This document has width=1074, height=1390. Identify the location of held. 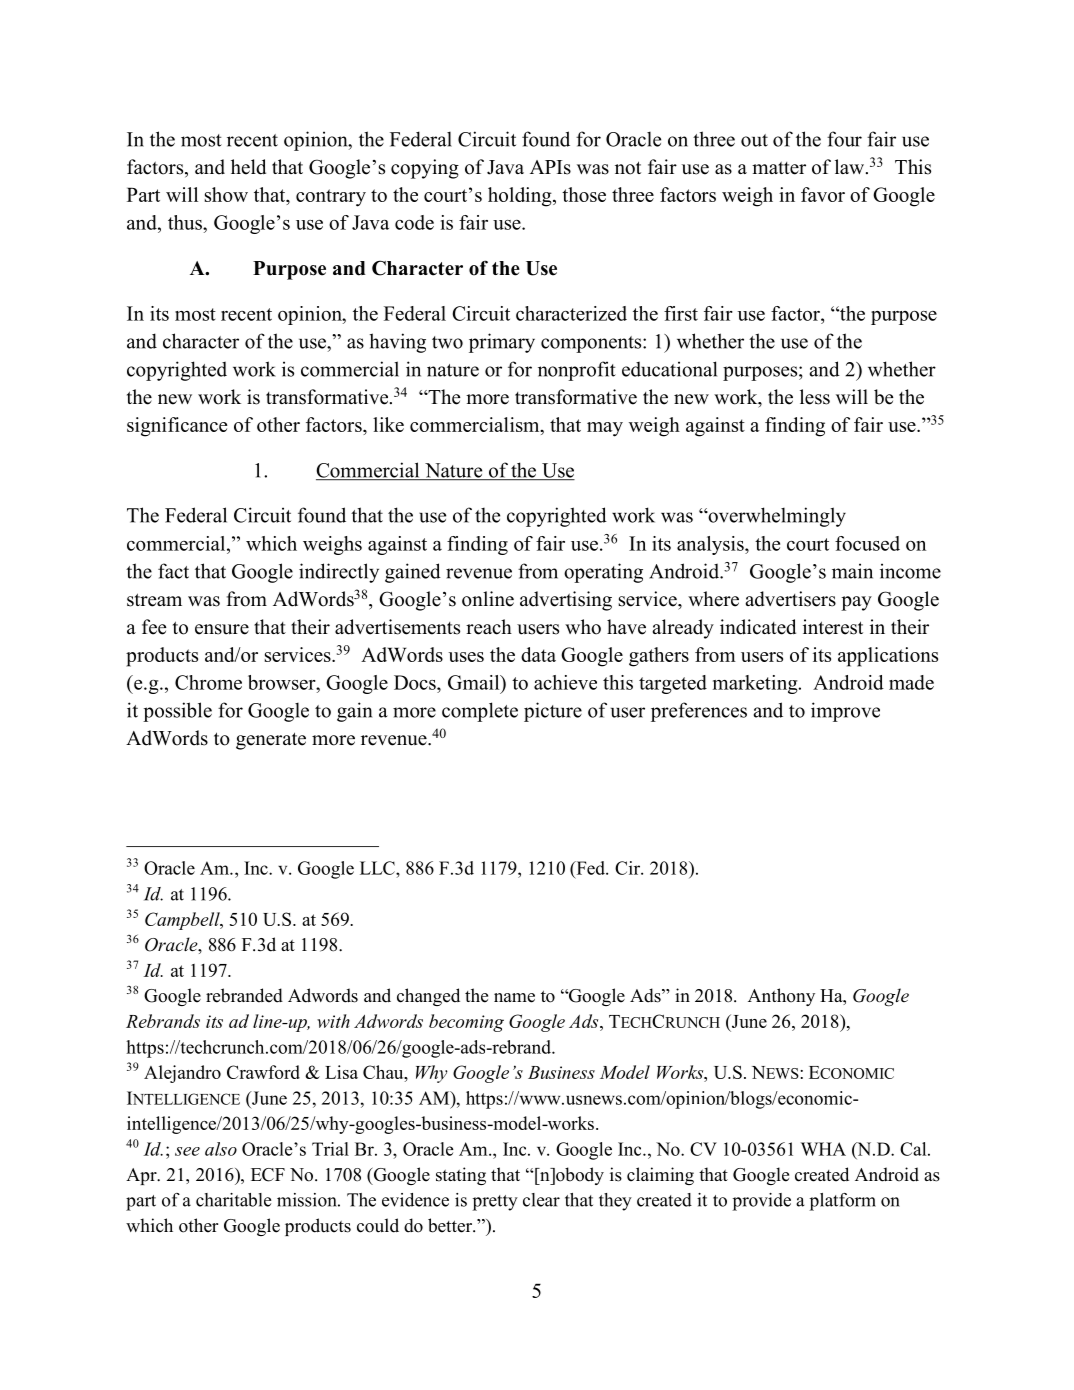
(248, 167).
